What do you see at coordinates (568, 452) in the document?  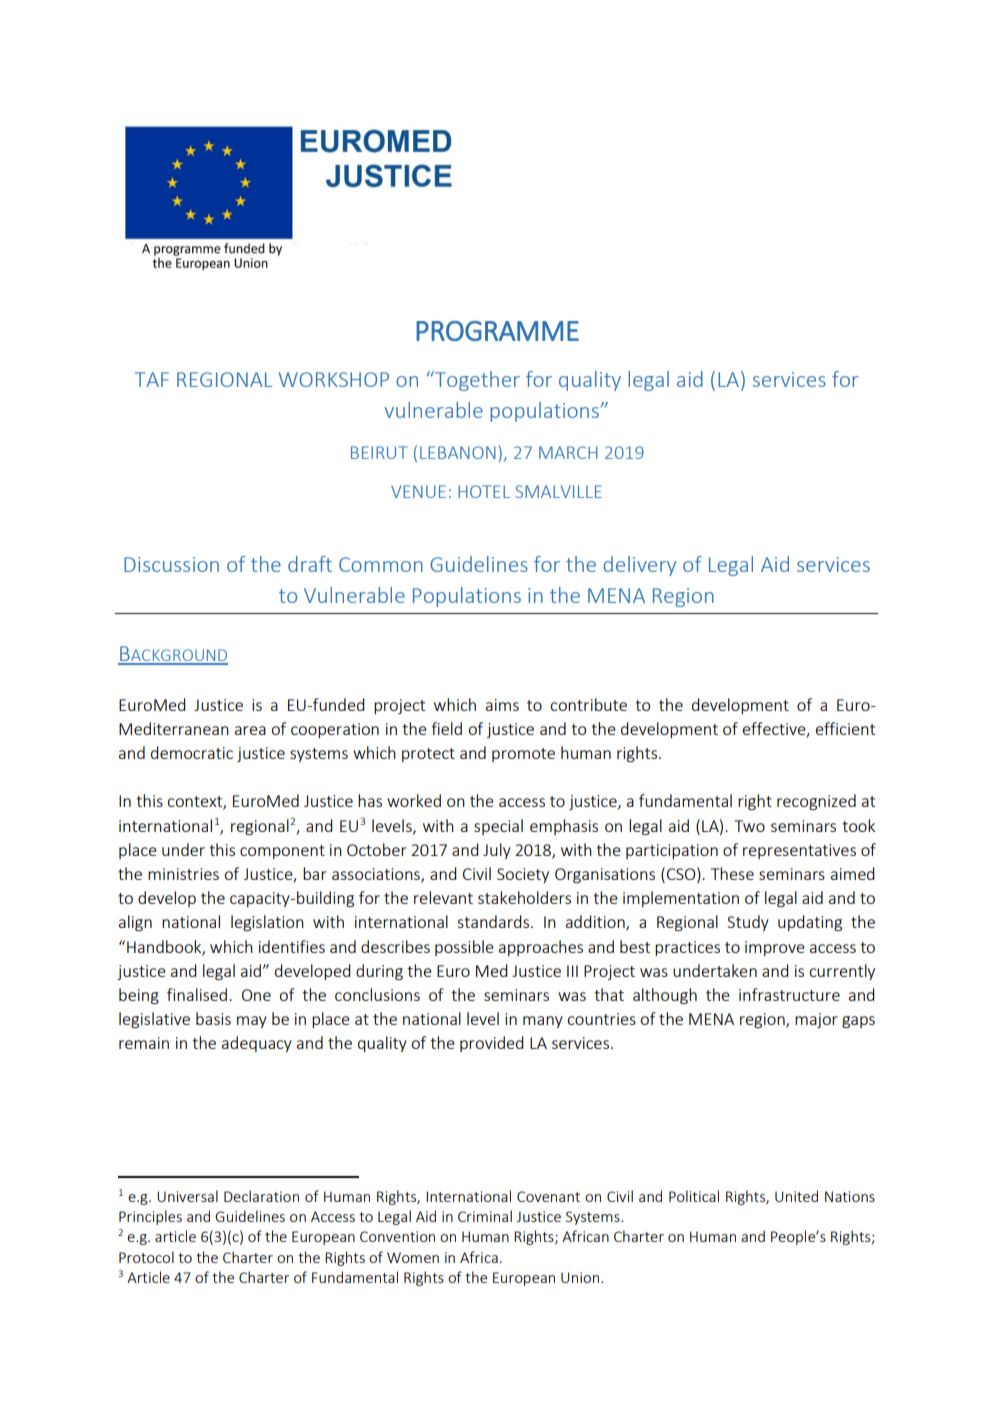 I see `MARCH` at bounding box center [568, 452].
